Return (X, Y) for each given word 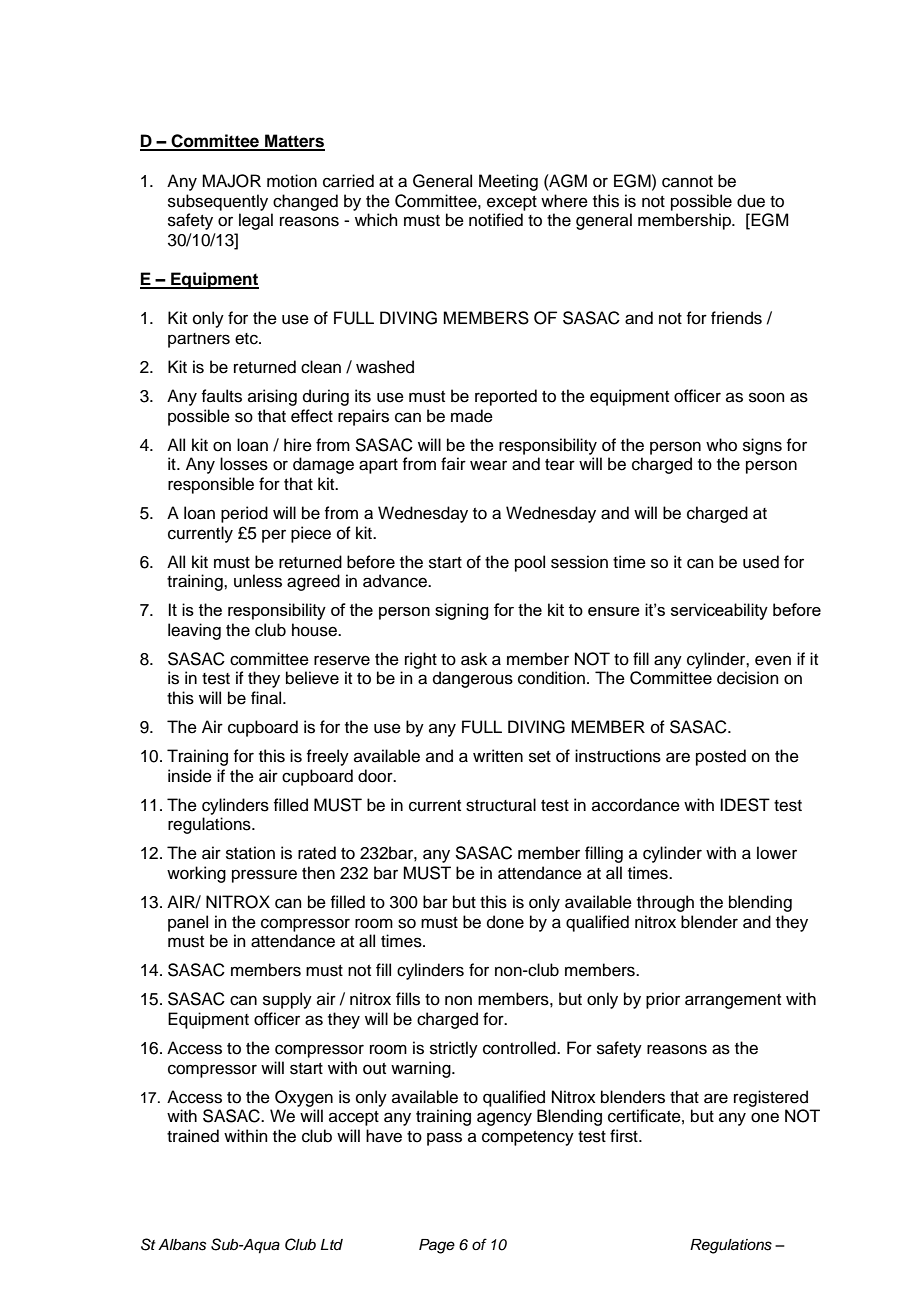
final (267, 698)
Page (437, 1246)
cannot (687, 182)
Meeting (508, 182)
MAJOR (231, 181)
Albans (182, 1245)
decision (748, 678)
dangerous (473, 679)
